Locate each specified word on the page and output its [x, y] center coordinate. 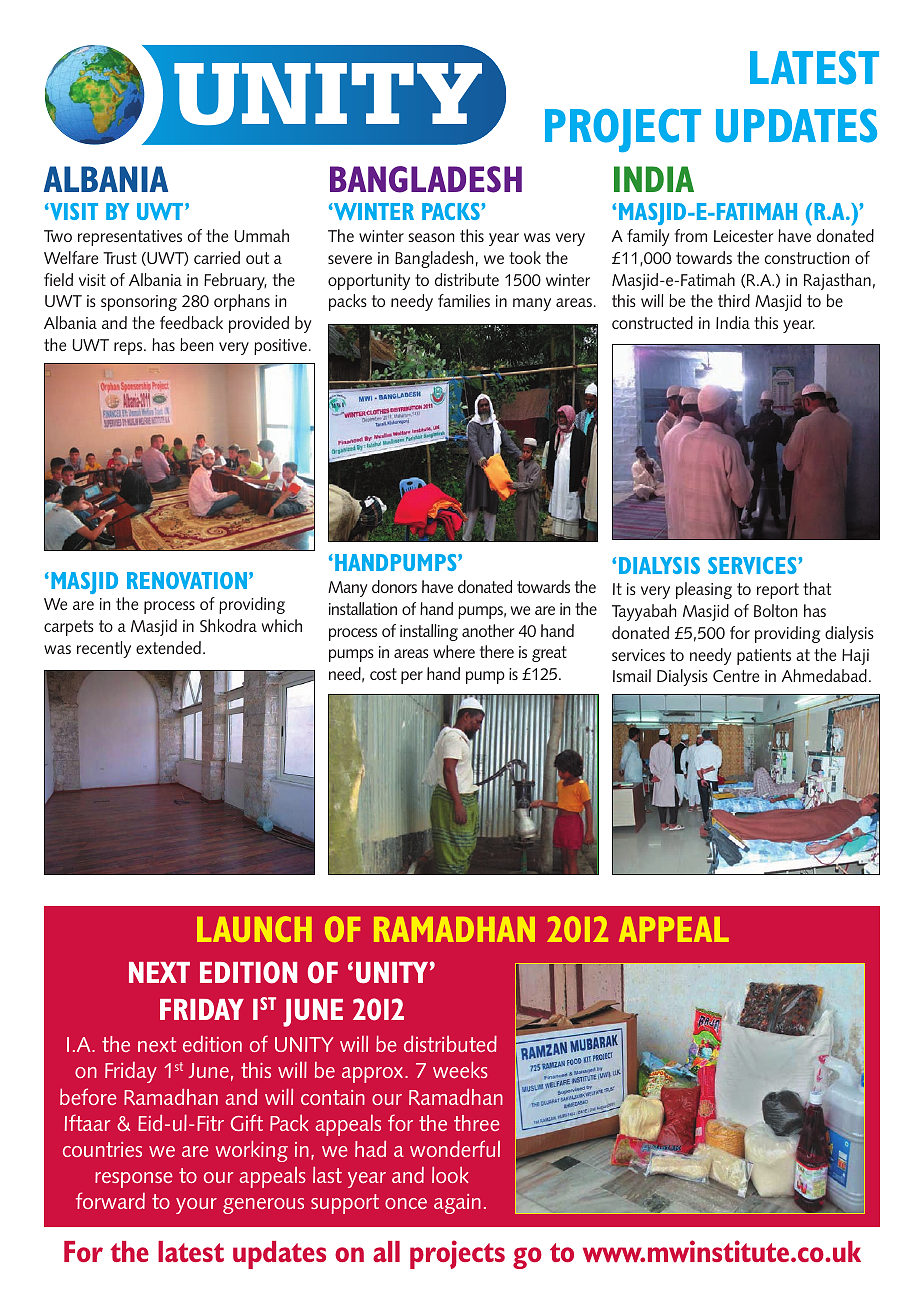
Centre [736, 676]
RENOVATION [188, 580]
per [412, 677]
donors [394, 586]
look [450, 1174]
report [778, 591]
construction [807, 258]
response [134, 1180]
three [477, 1123]
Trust [120, 258]
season [431, 237]
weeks [460, 1069]
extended [168, 647]
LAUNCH [254, 929]
